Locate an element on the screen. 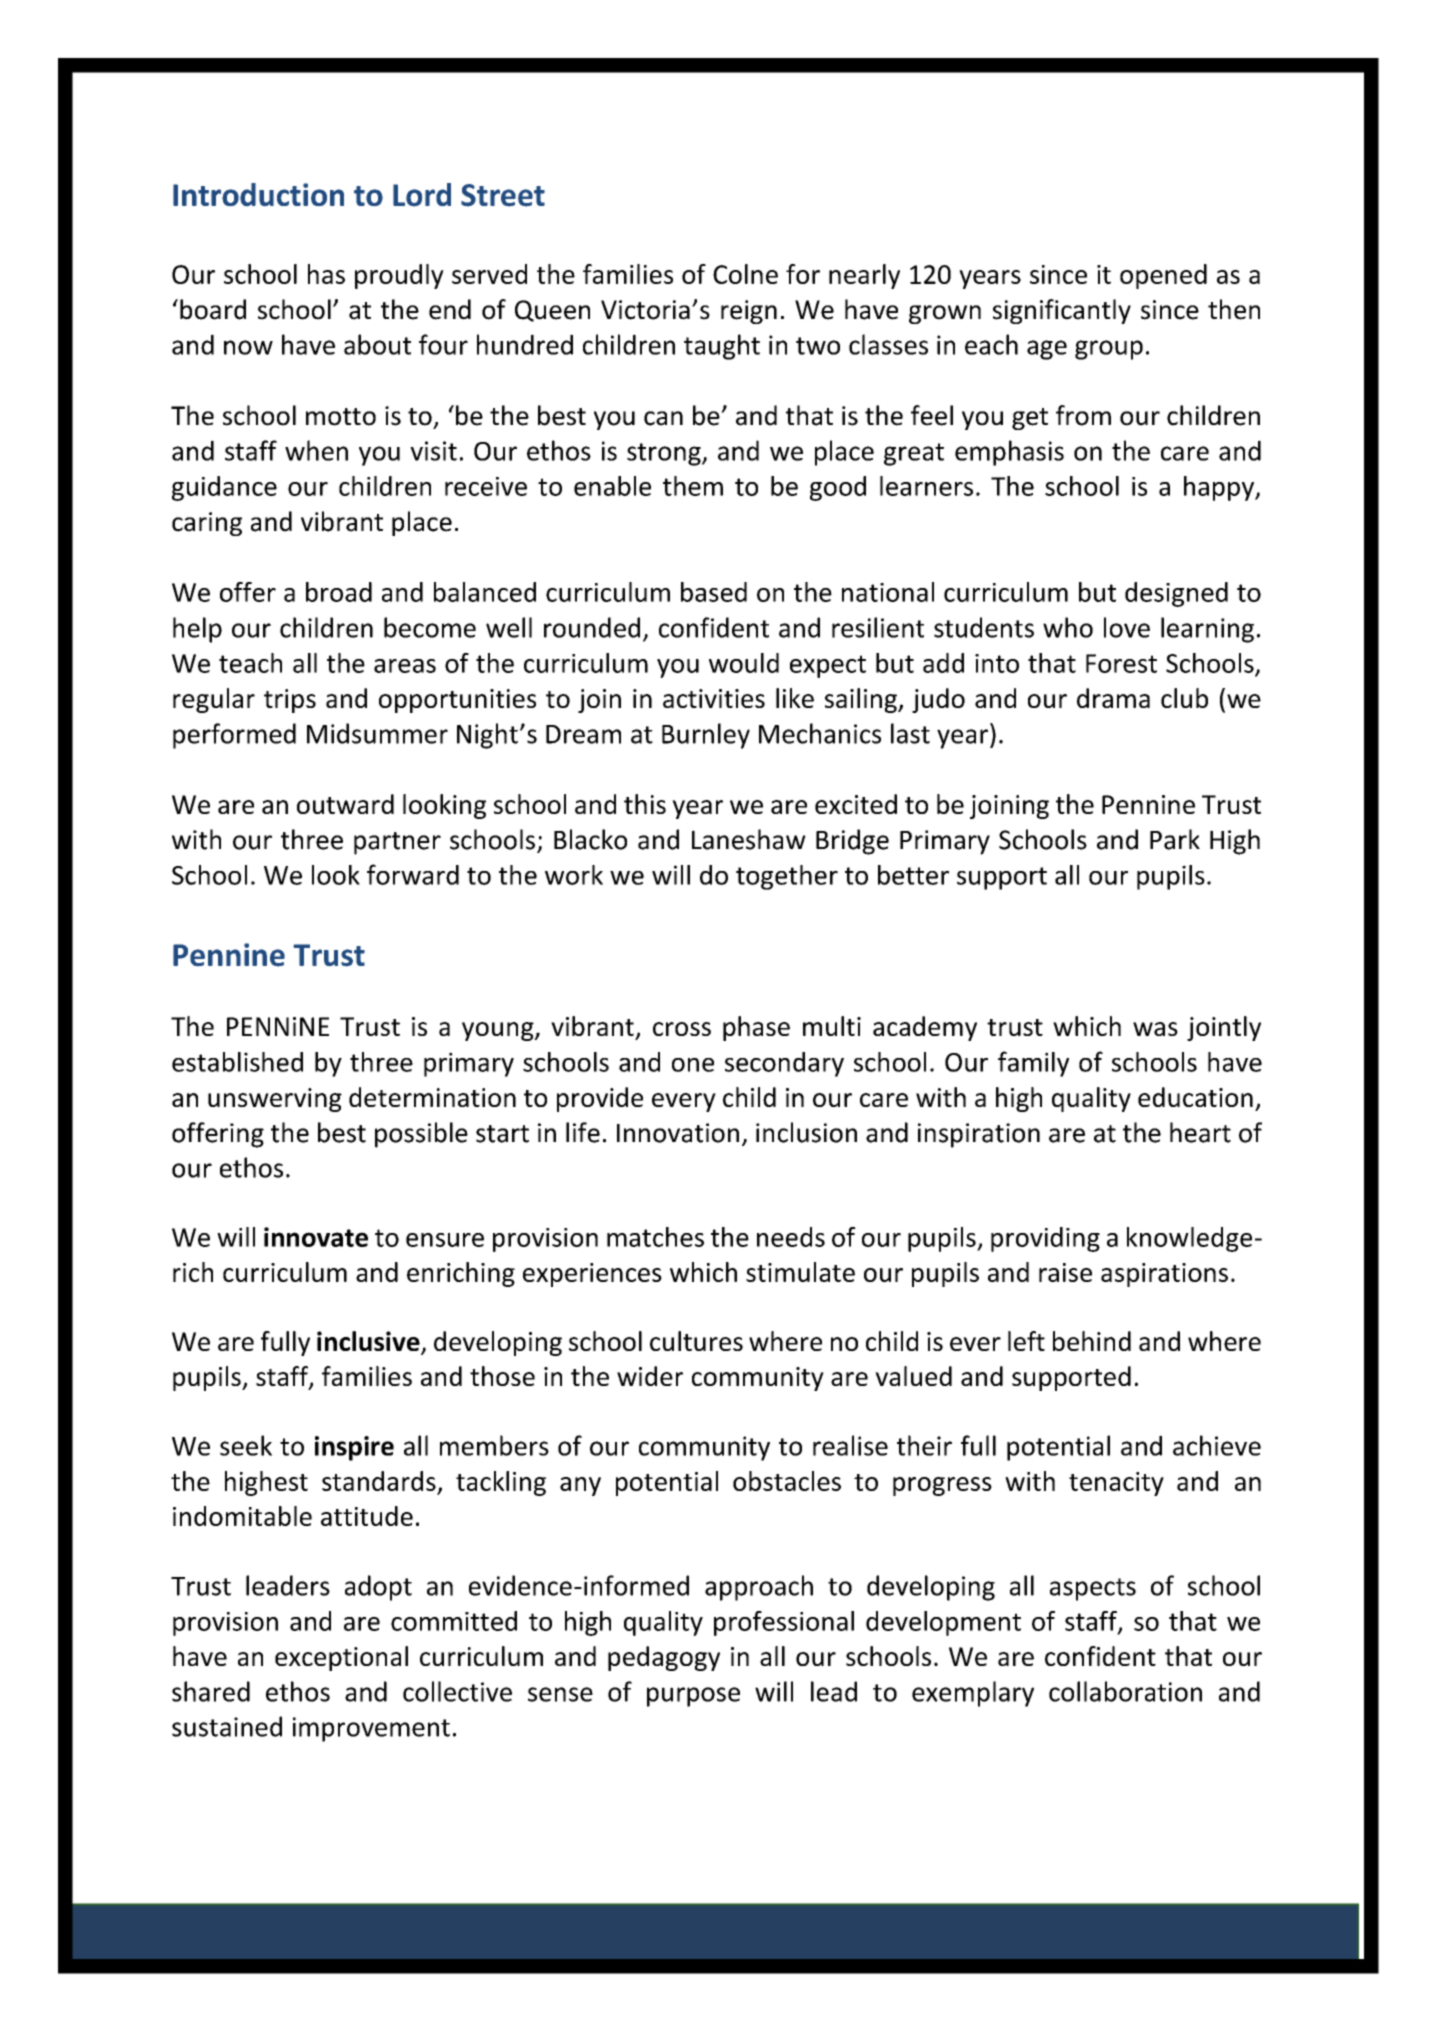  Introduction is located at coordinates (258, 194).
